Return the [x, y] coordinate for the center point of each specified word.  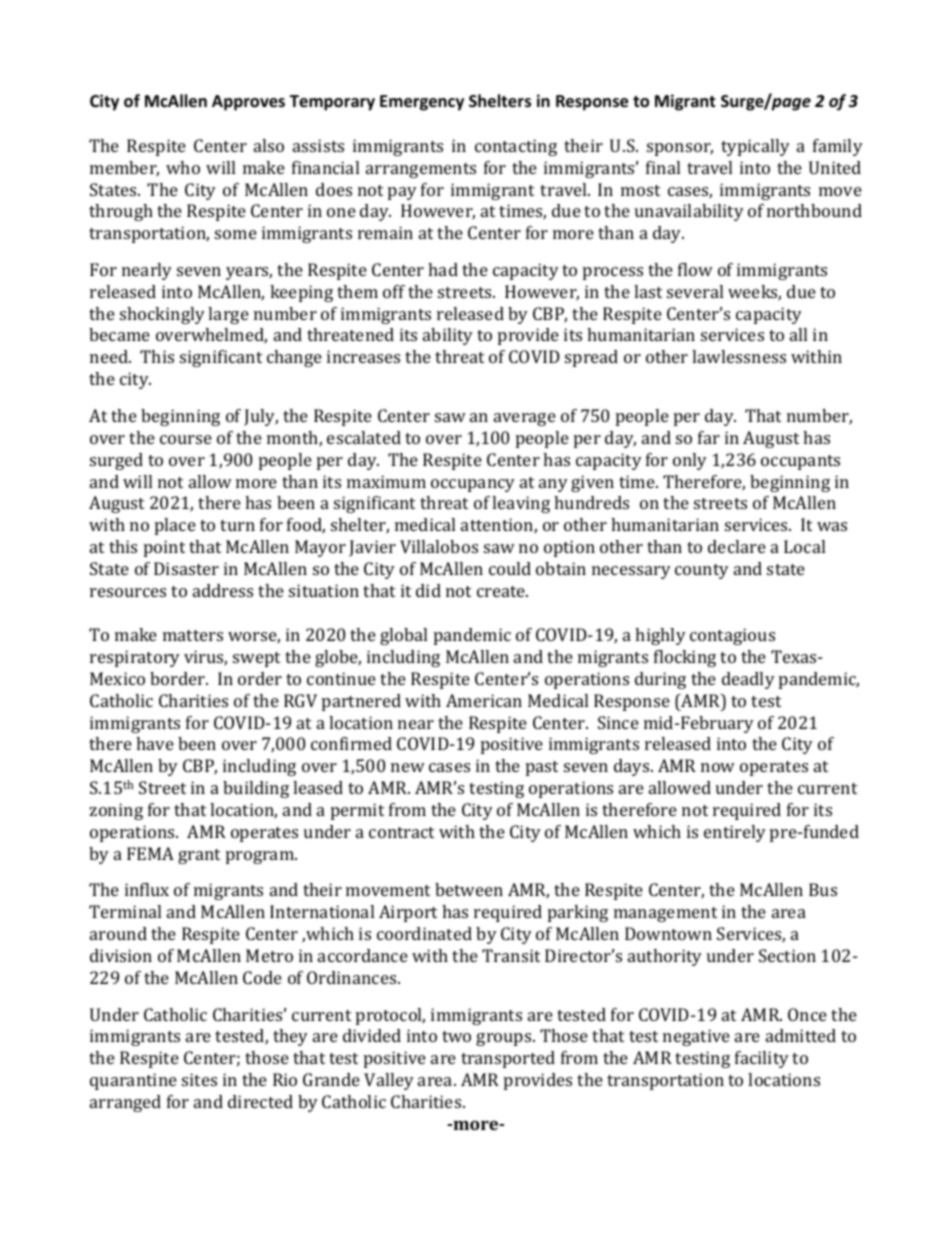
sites [199, 1079]
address [223, 590]
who [183, 167]
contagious [732, 636]
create [502, 591]
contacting [516, 147]
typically [755, 147]
